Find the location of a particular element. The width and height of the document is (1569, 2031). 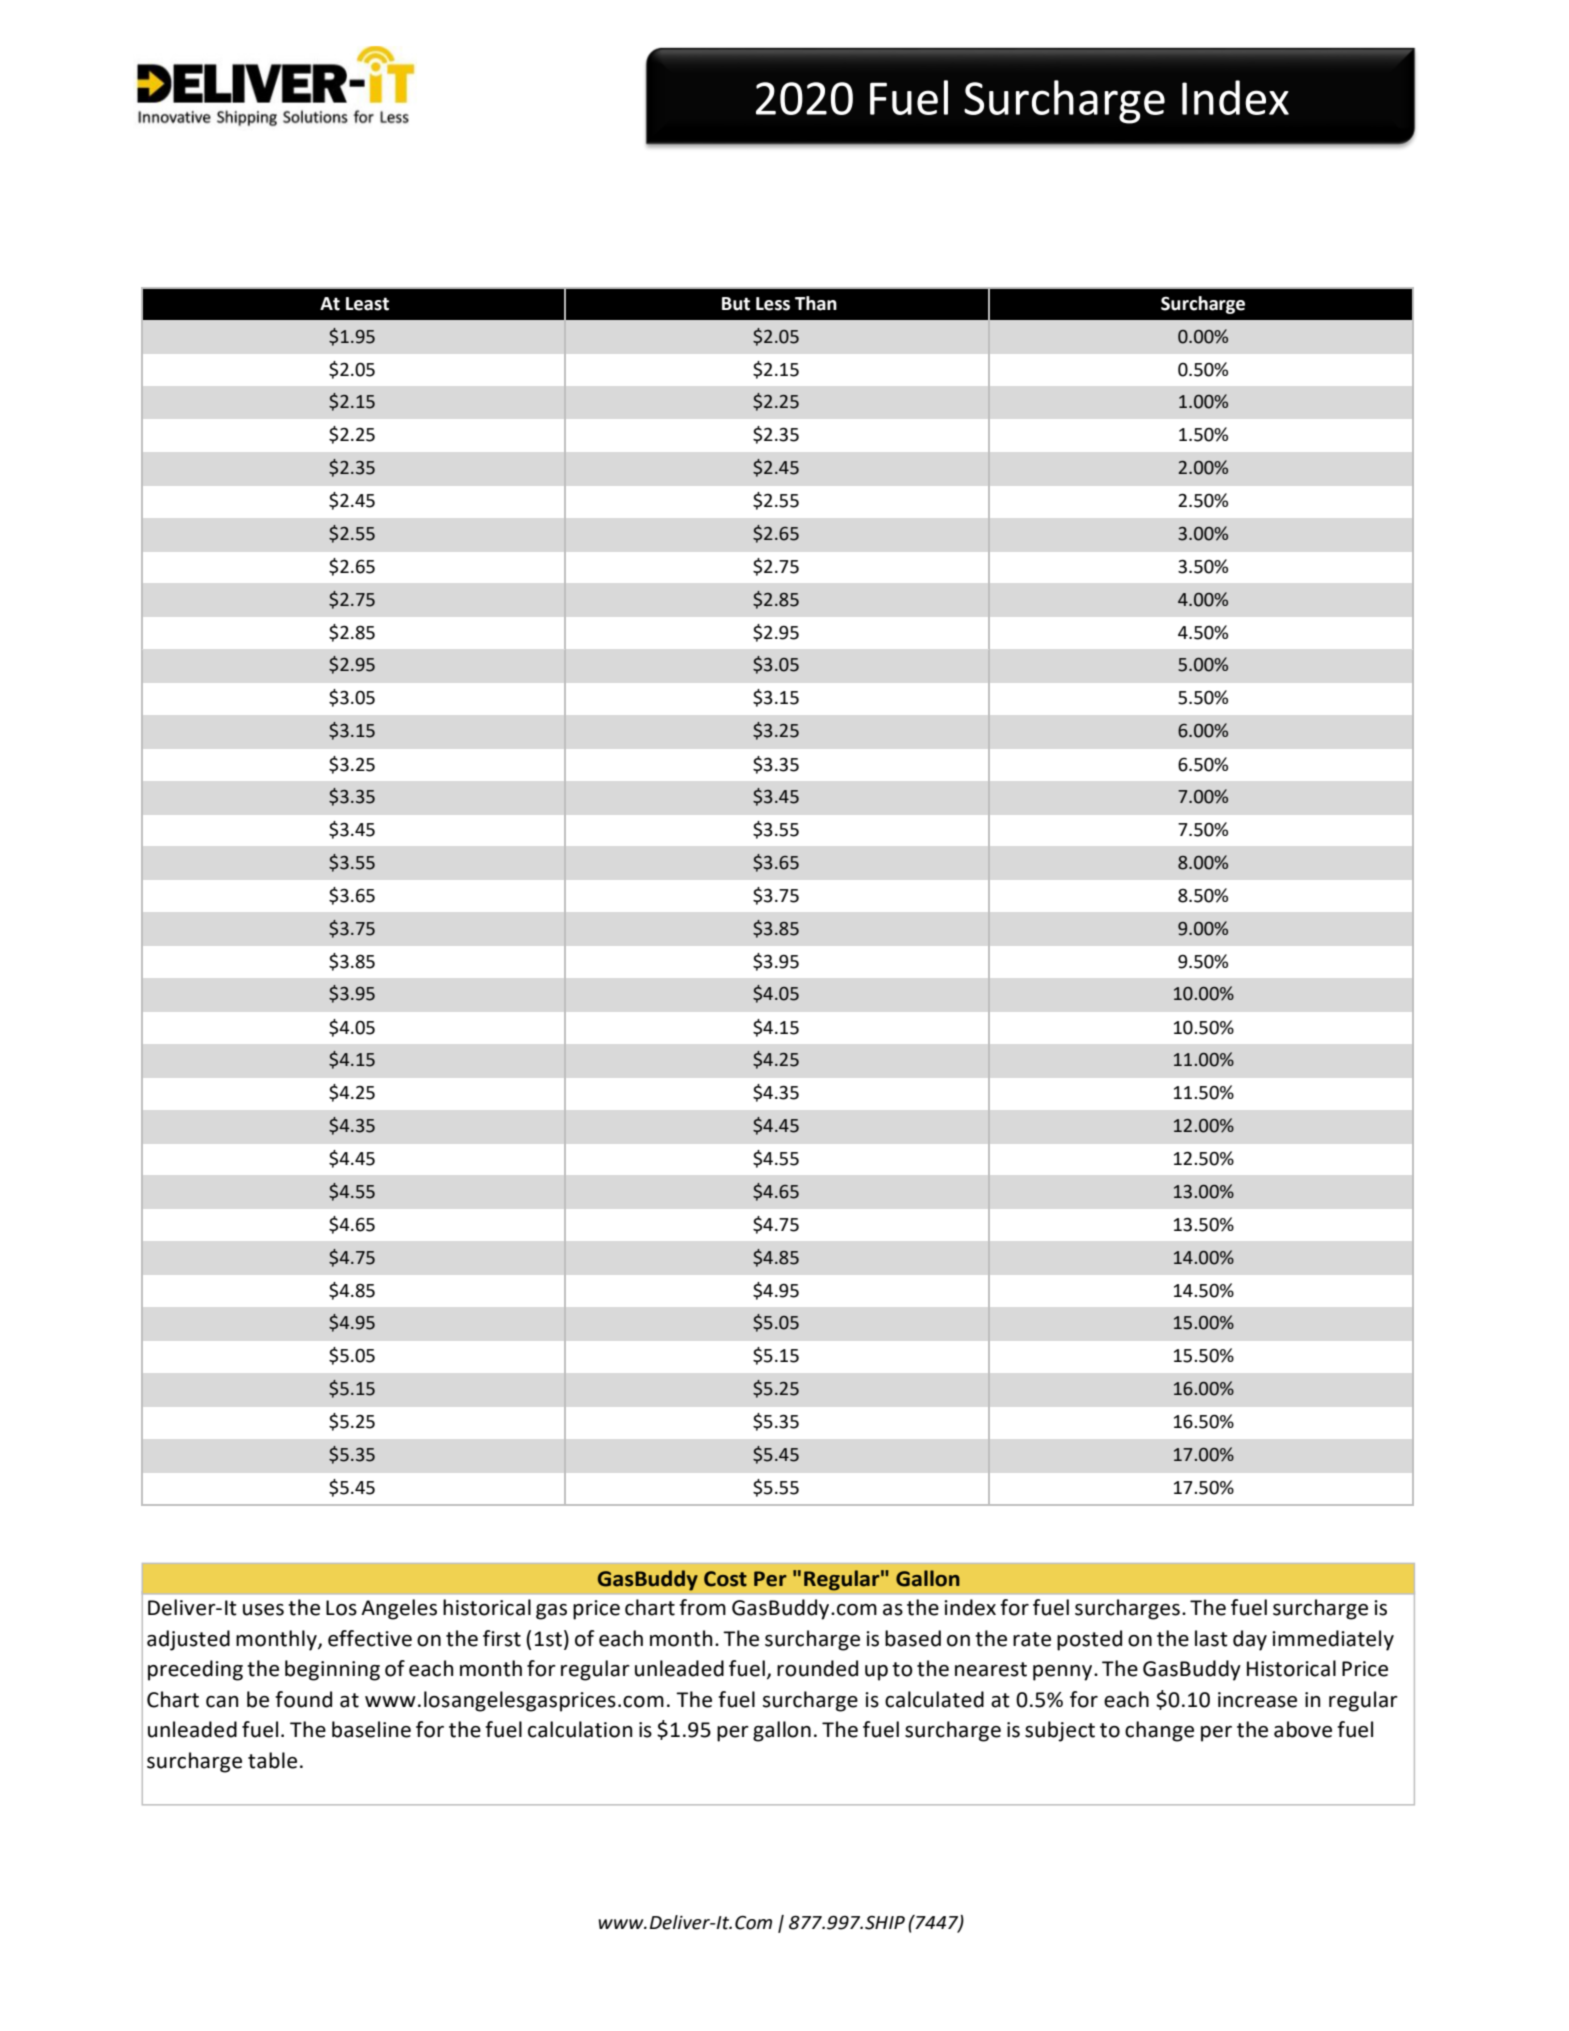

based is located at coordinates (913, 1638).
